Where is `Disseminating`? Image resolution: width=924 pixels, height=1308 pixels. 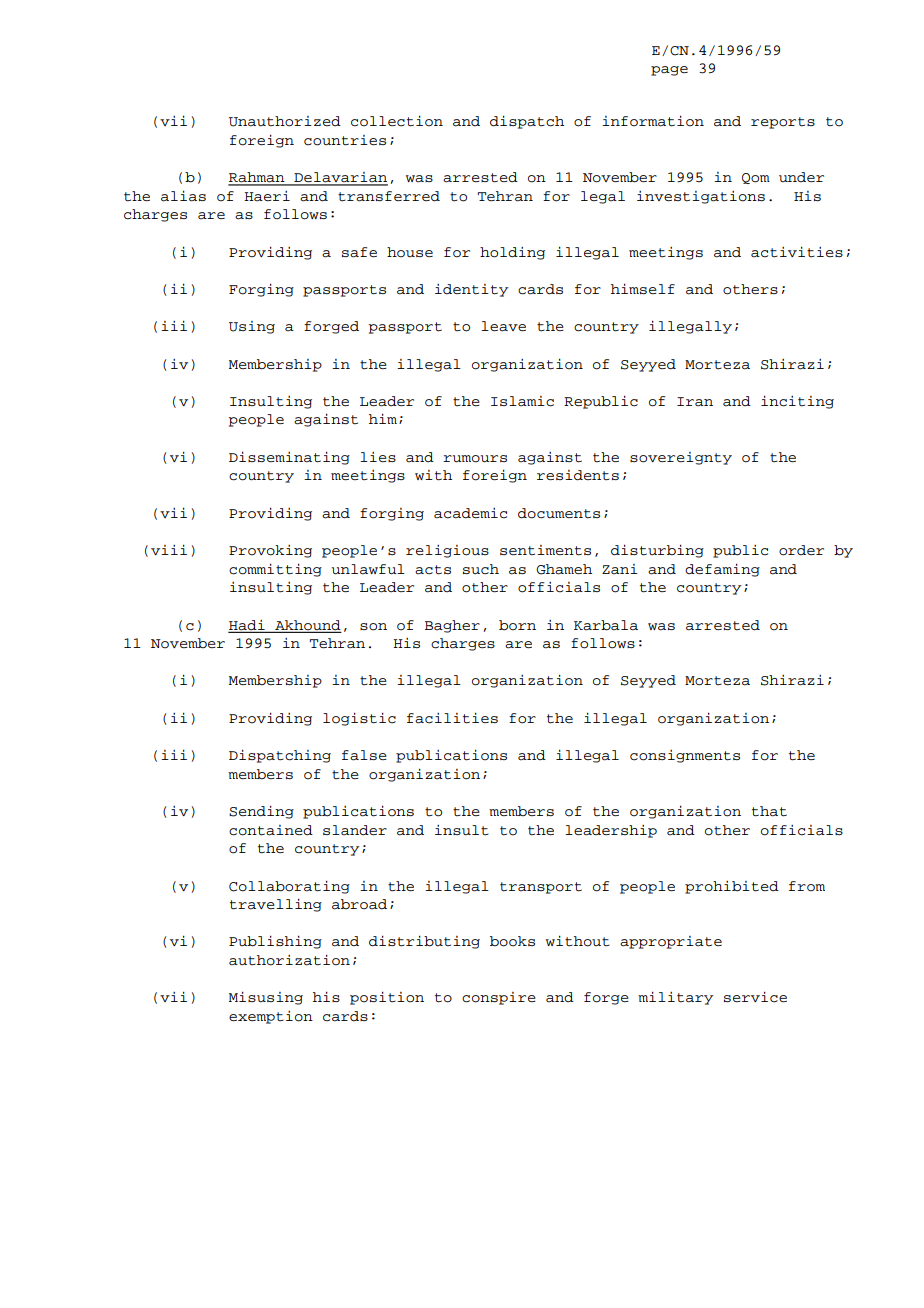 Disseminating is located at coordinates (289, 458).
